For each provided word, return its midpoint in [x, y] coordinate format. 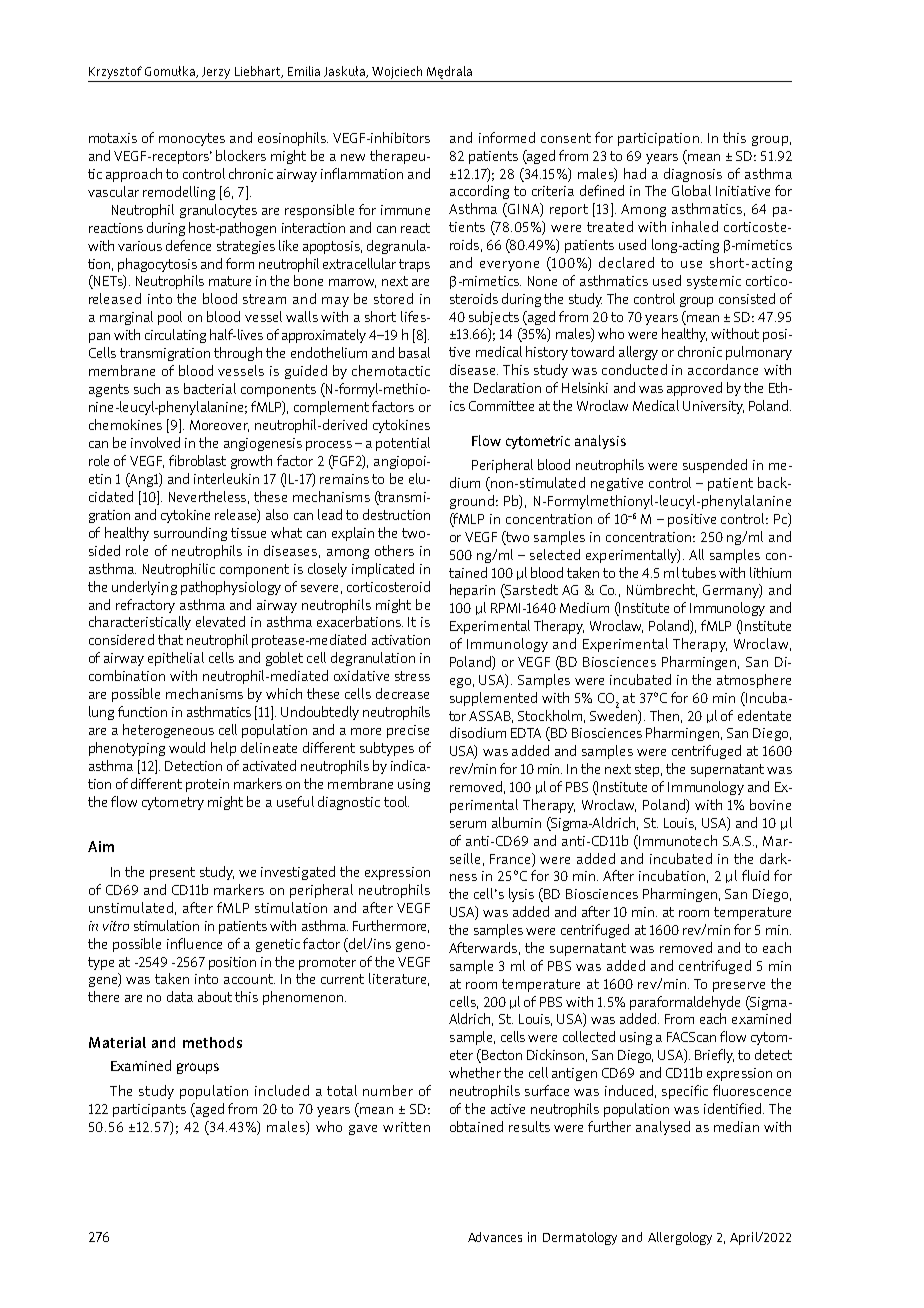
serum [468, 824]
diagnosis [693, 175]
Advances [495, 1237]
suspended [715, 466]
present [172, 873]
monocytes [192, 139]
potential [403, 444]
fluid [755, 875]
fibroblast [197, 460]
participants [149, 1110]
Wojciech [397, 72]
